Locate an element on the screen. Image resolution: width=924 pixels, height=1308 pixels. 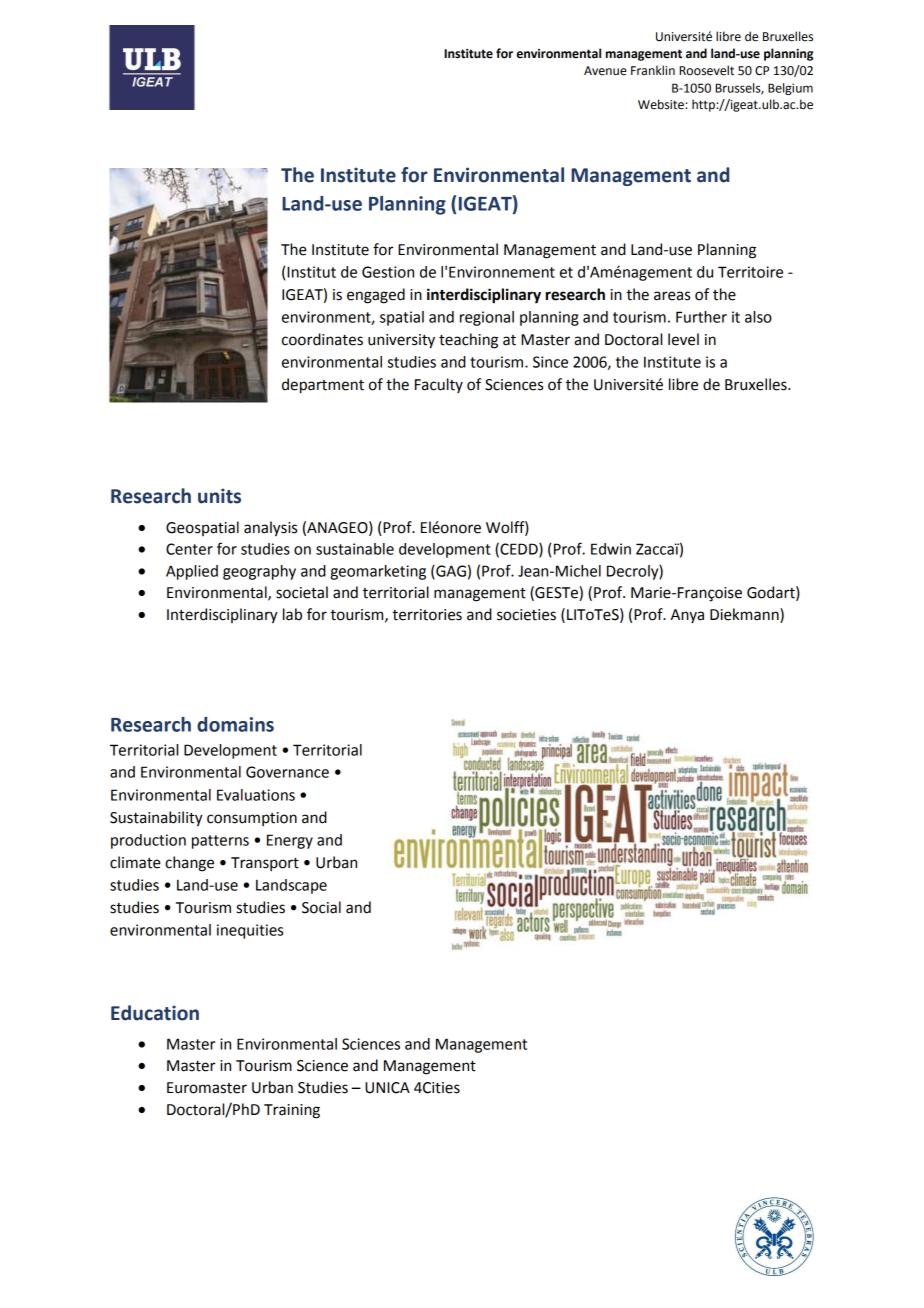
Gestion is located at coordinates (388, 272).
